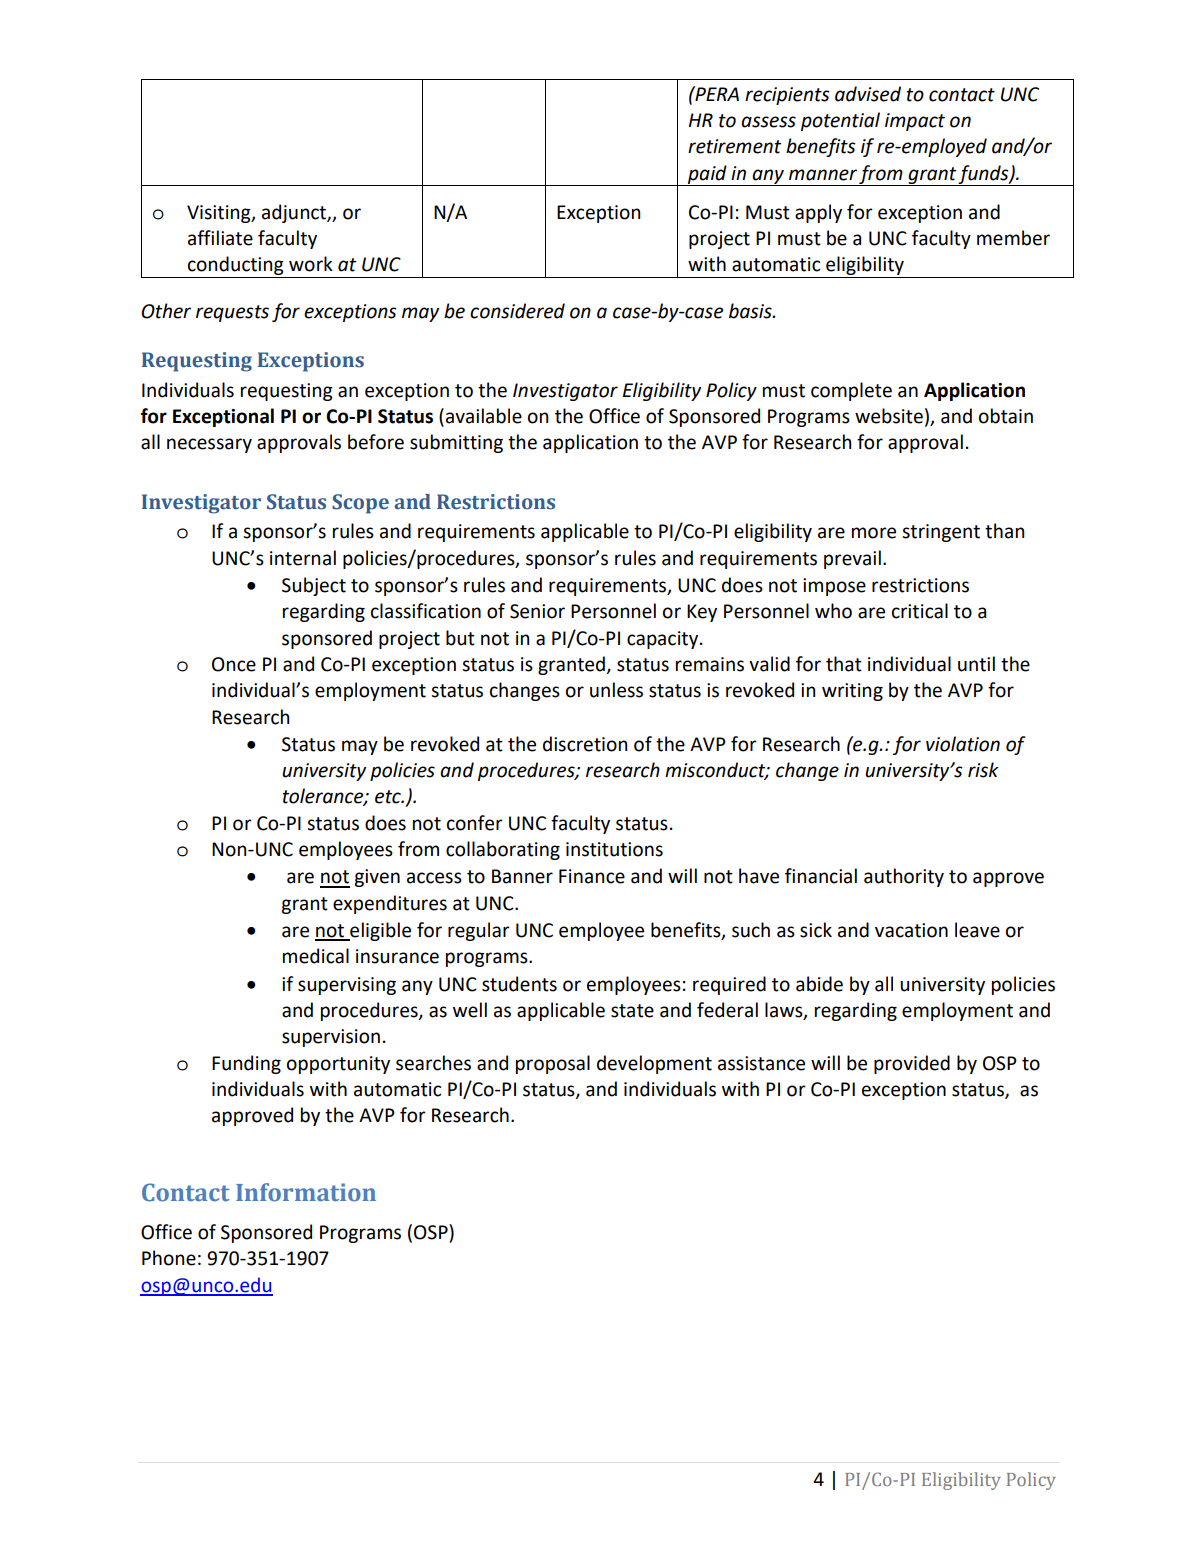 The width and height of the document is (1197, 1549). What do you see at coordinates (456, 443) in the document?
I see `submitting` at bounding box center [456, 443].
